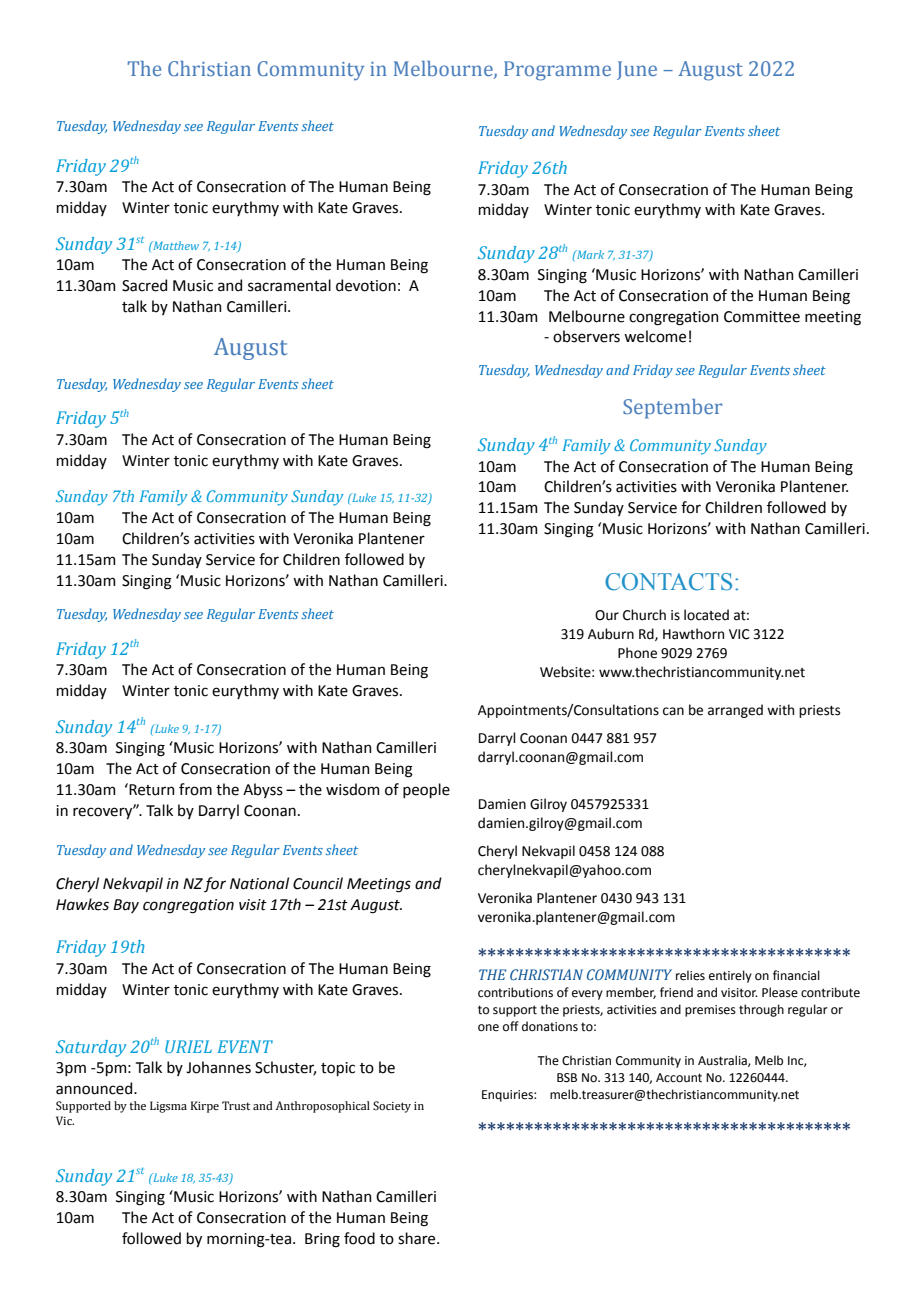 The width and height of the document is (924, 1307). I want to click on Trust, so click(236, 1105).
